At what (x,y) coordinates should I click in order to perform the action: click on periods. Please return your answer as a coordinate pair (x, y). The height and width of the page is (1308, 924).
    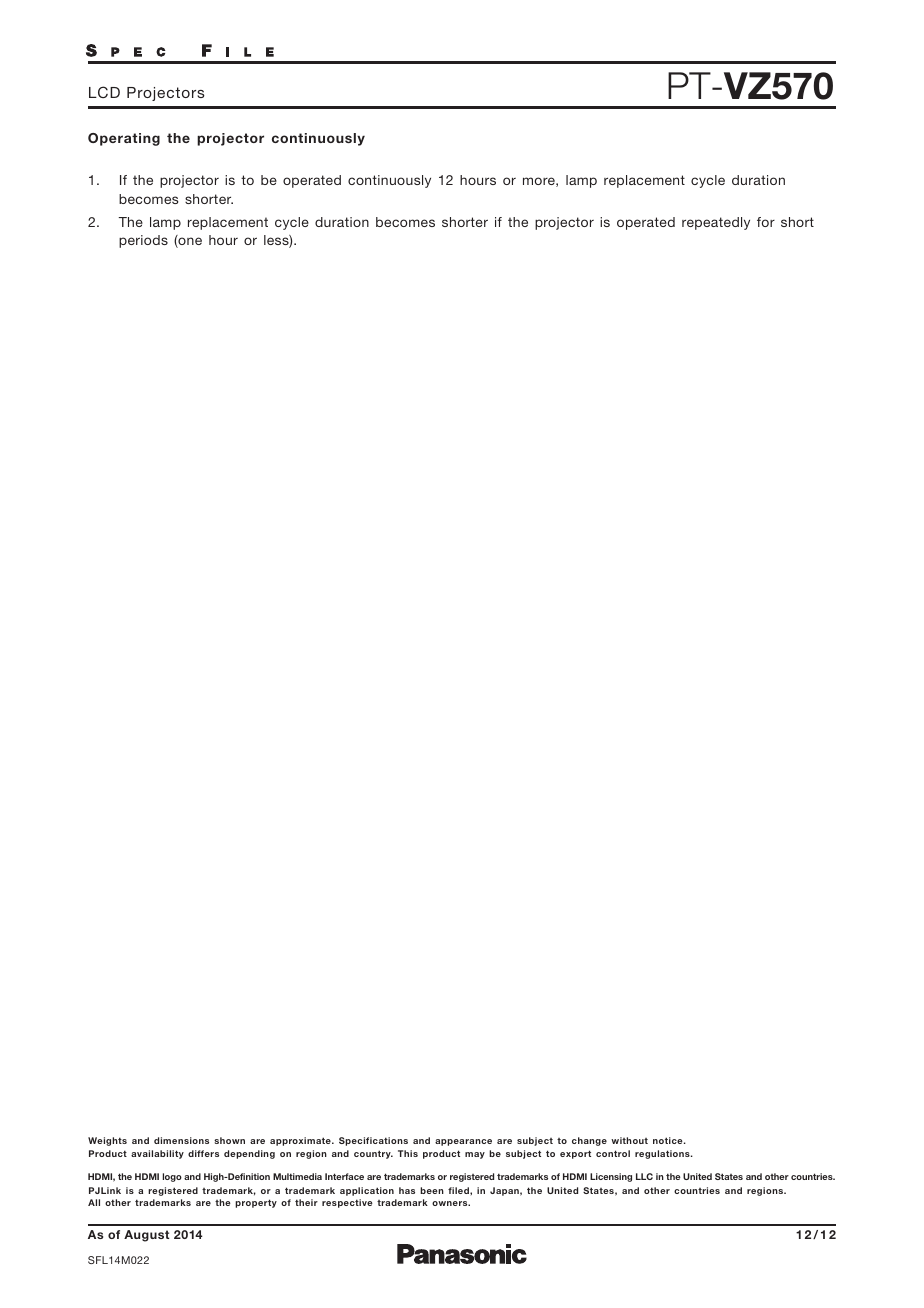
    Looking at the image, I should click on (143, 241).
